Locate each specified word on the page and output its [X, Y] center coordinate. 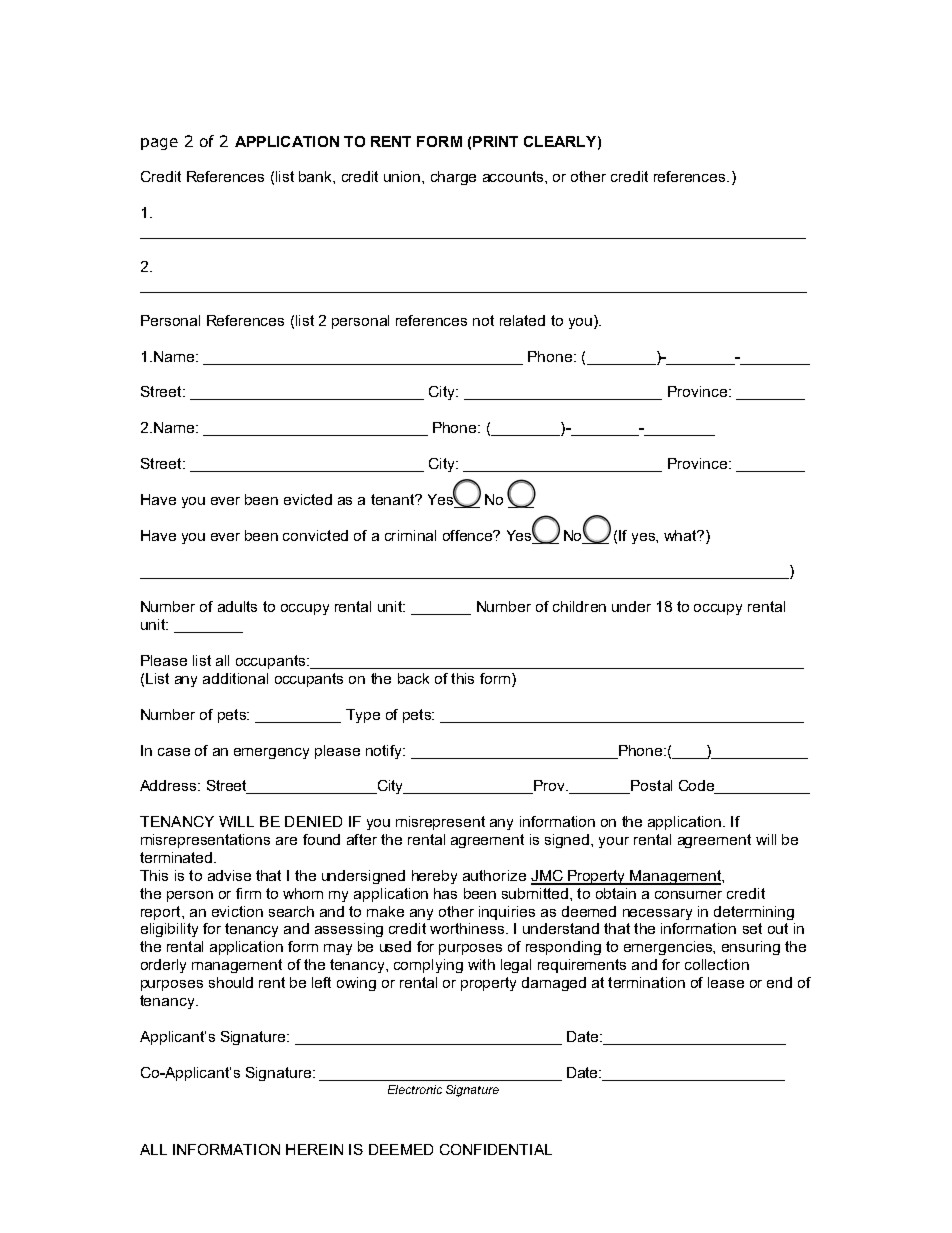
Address [169, 785]
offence [468, 535]
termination [646, 982]
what [681, 535]
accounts [514, 176]
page [159, 144]
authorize [494, 875]
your [614, 842]
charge [453, 178]
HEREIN [314, 1149]
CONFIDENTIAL [496, 1149]
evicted [308, 499]
